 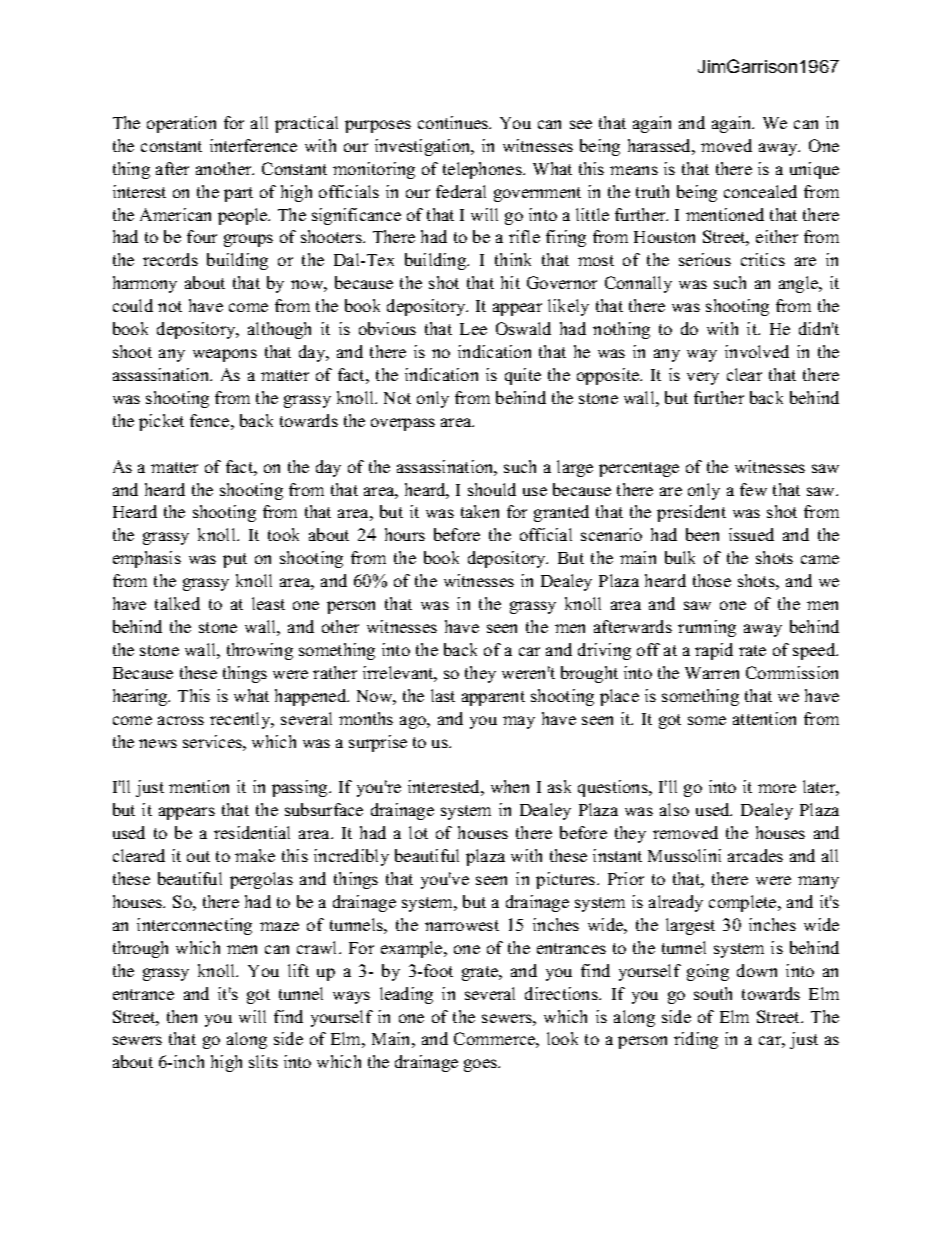 What do you see at coordinates (182, 1016) in the screenshot?
I see `then` at bounding box center [182, 1016].
